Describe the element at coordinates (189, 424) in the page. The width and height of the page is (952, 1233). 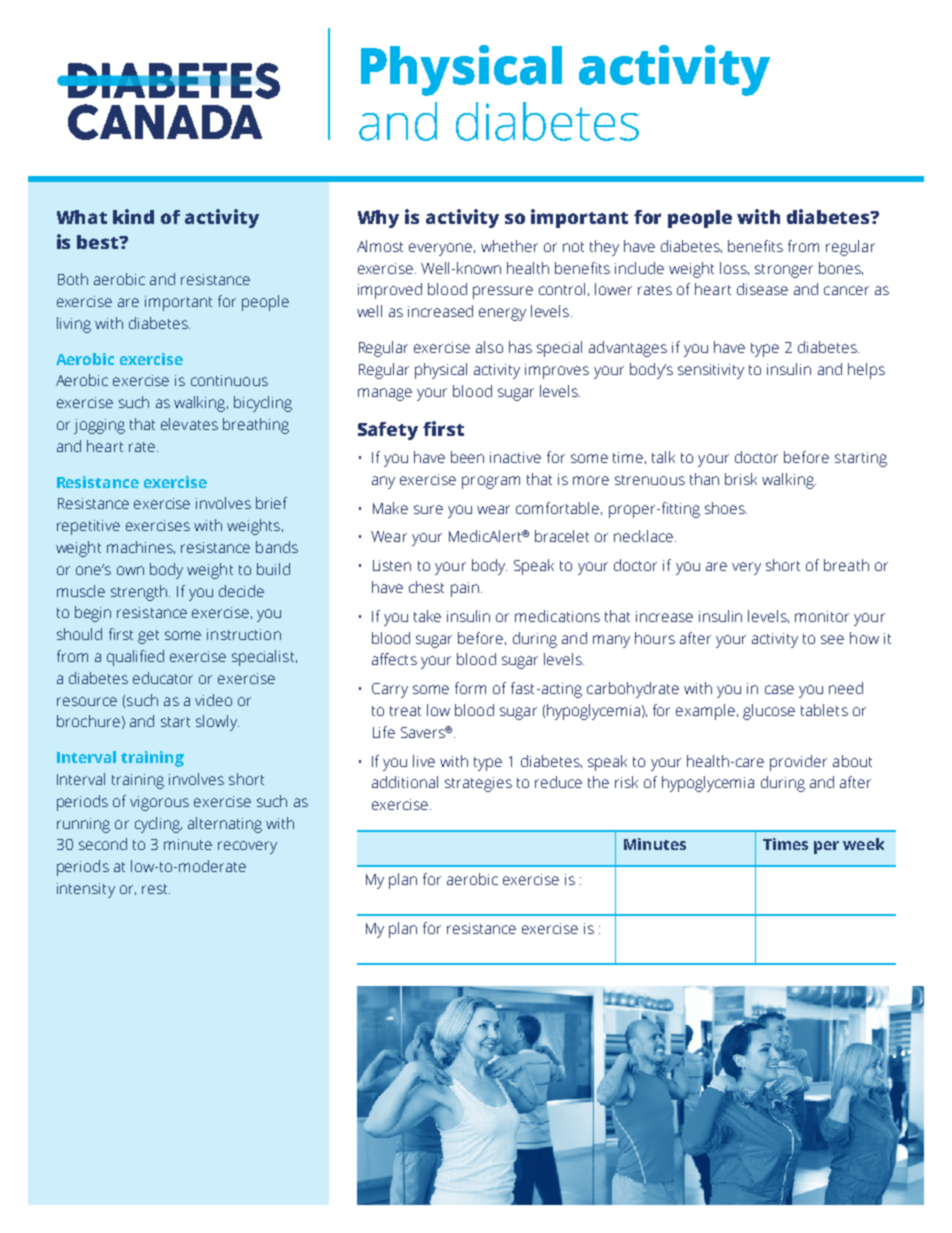
I see `elevates` at that location.
